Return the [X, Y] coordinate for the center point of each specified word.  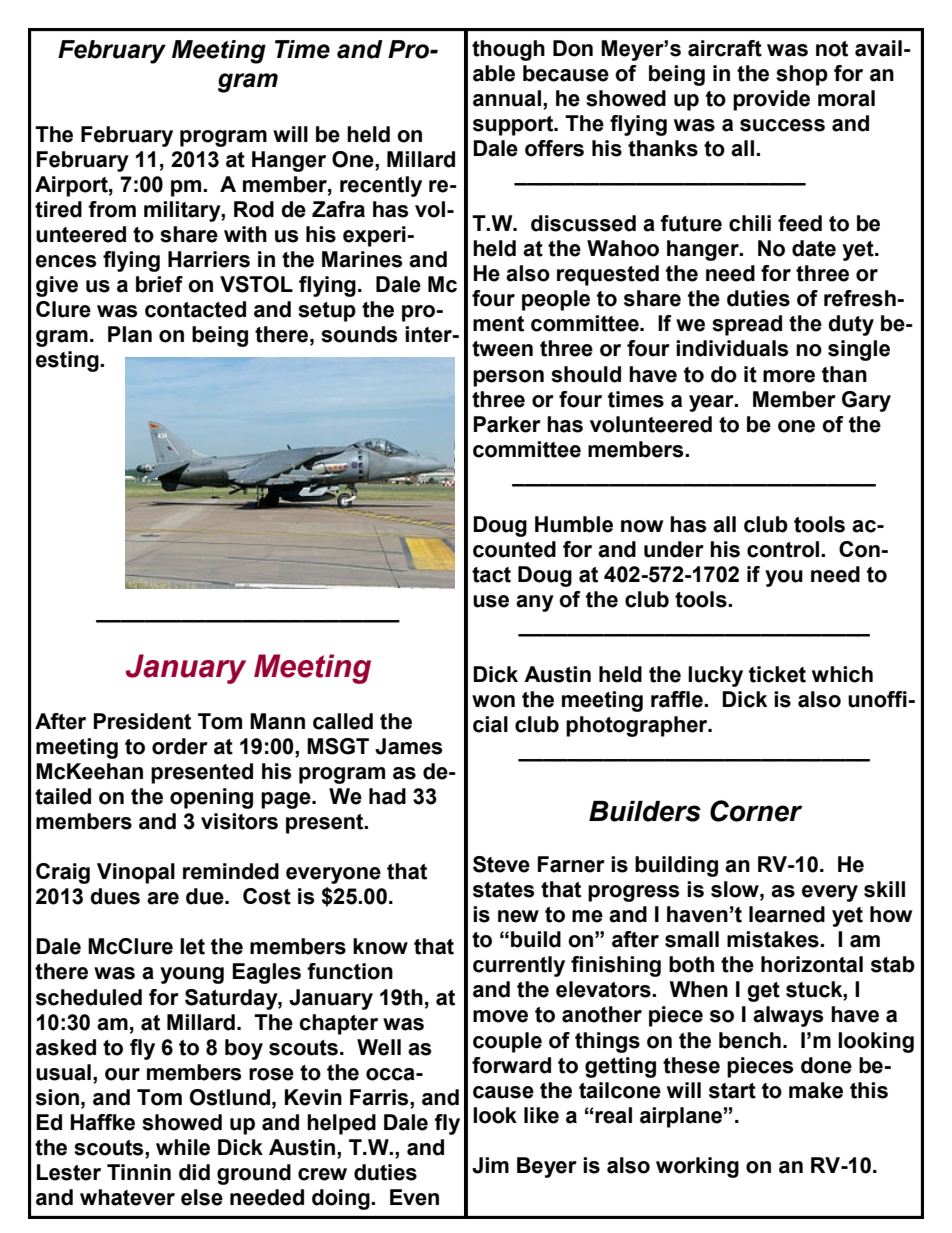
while [183, 1147]
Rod [254, 209]
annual [507, 98]
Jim [490, 1165]
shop [802, 75]
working [697, 1167]
